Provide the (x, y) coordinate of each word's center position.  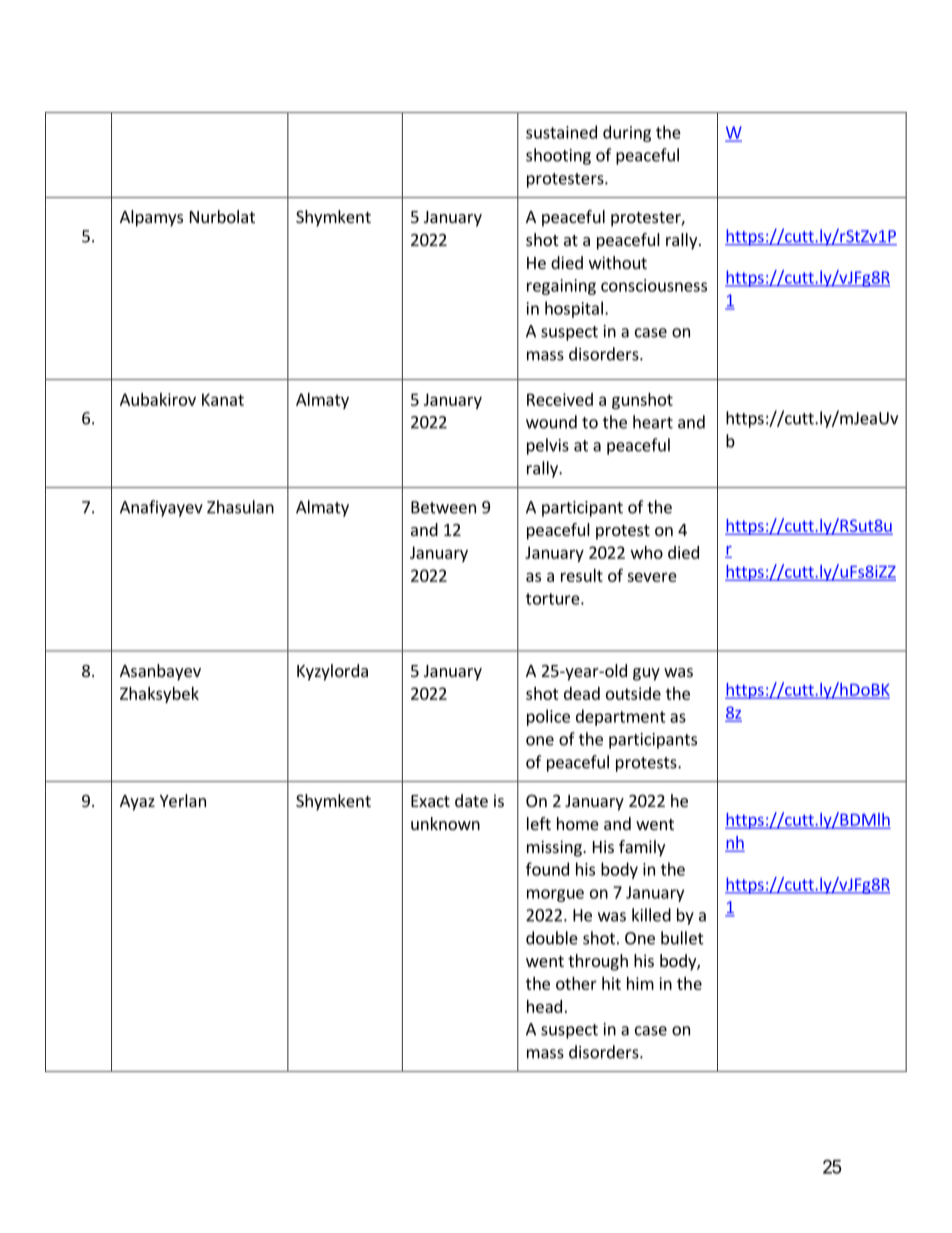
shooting (558, 156)
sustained (561, 132)
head (544, 1006)
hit (611, 983)
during (627, 133)
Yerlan (183, 800)
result (582, 575)
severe (652, 577)
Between (443, 507)
